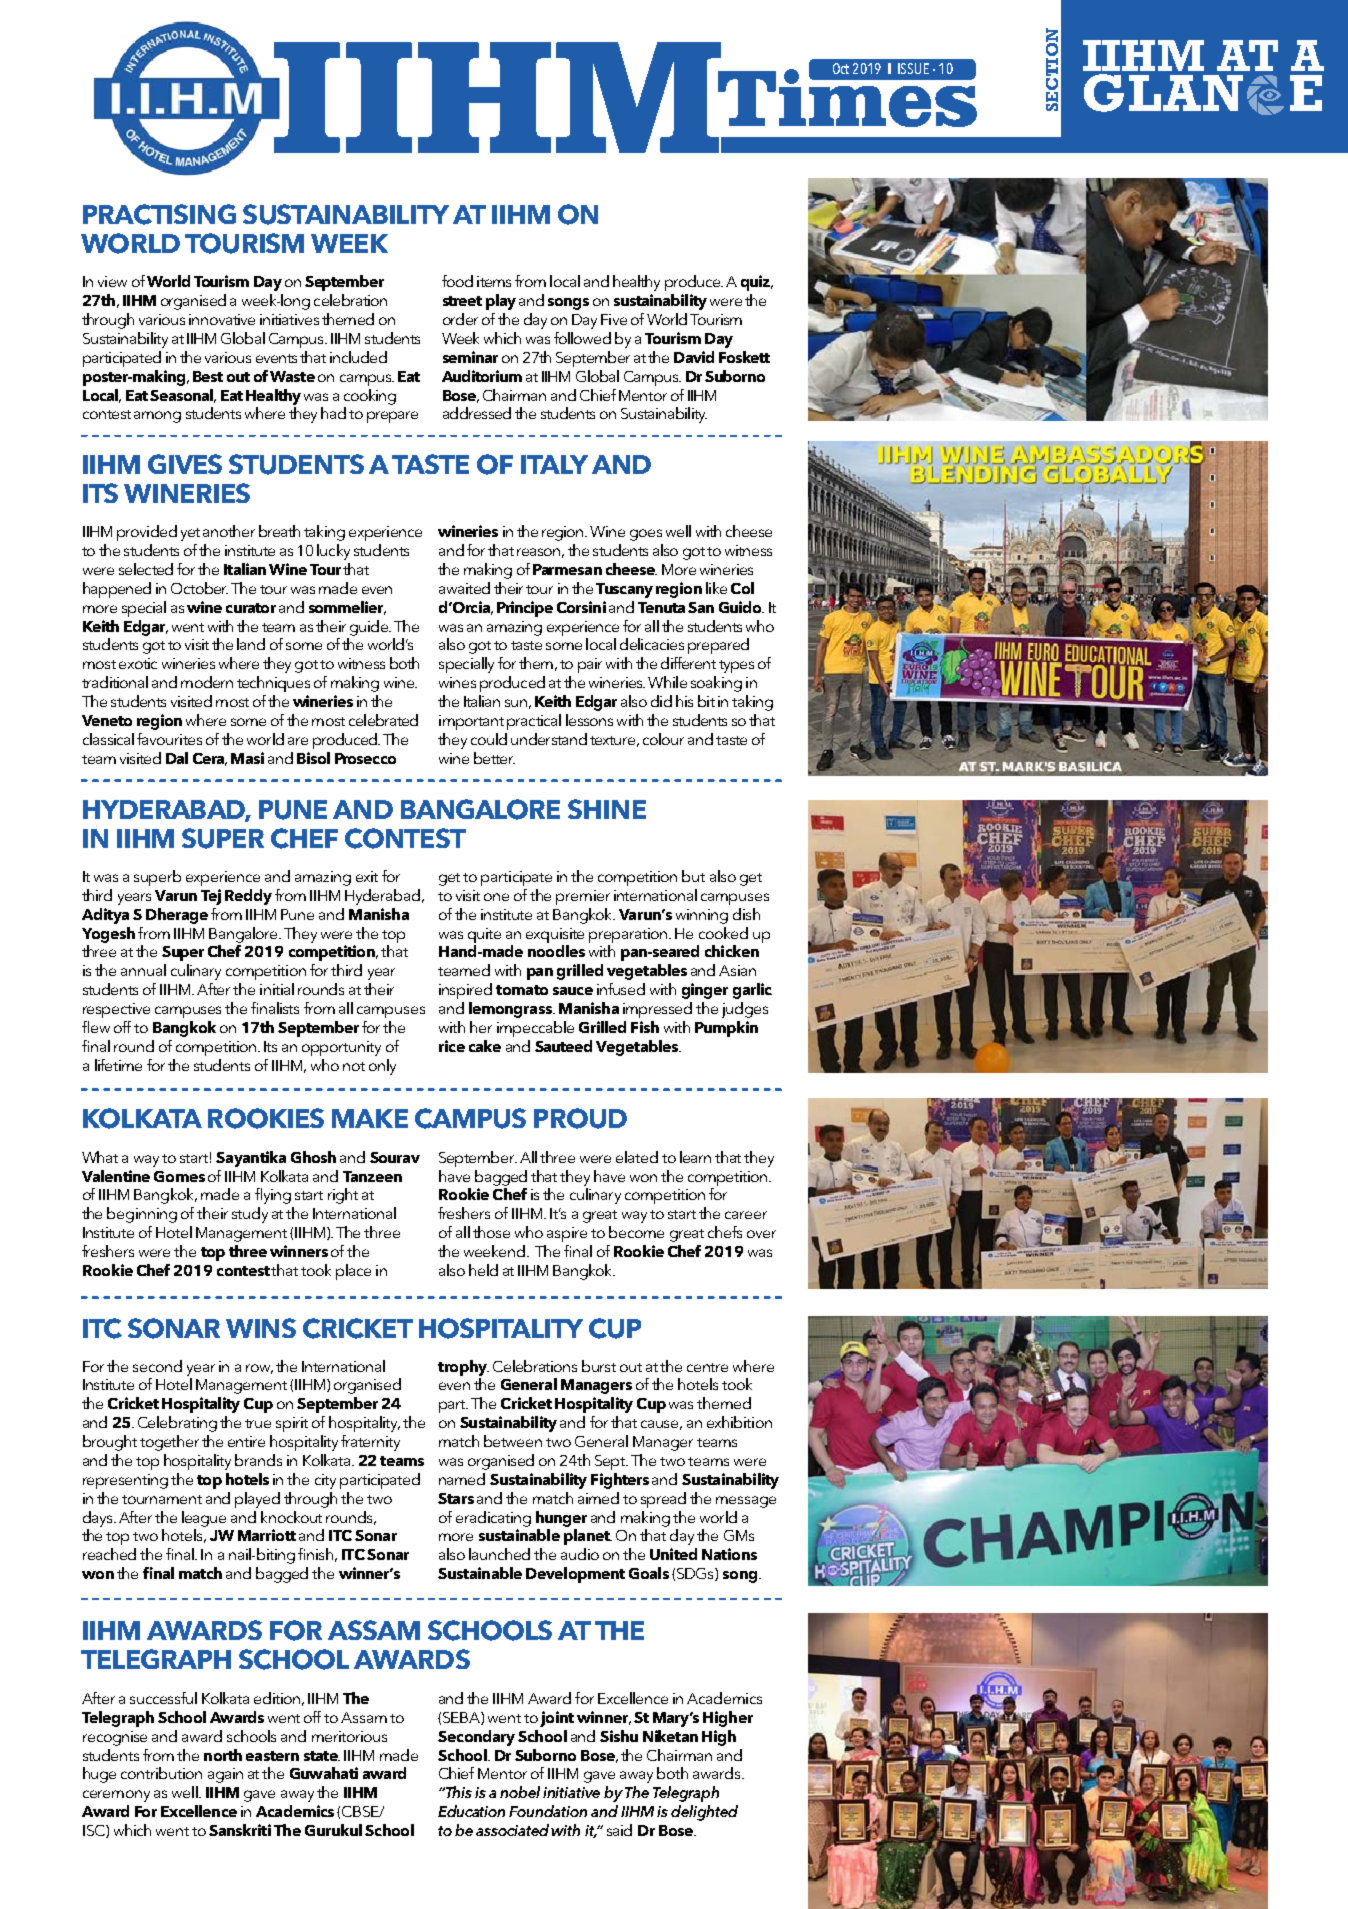 Image resolution: width=1348 pixels, height=1909 pixels. What do you see at coordinates (913, 68) in the page?
I see `ISSUE` at bounding box center [913, 68].
